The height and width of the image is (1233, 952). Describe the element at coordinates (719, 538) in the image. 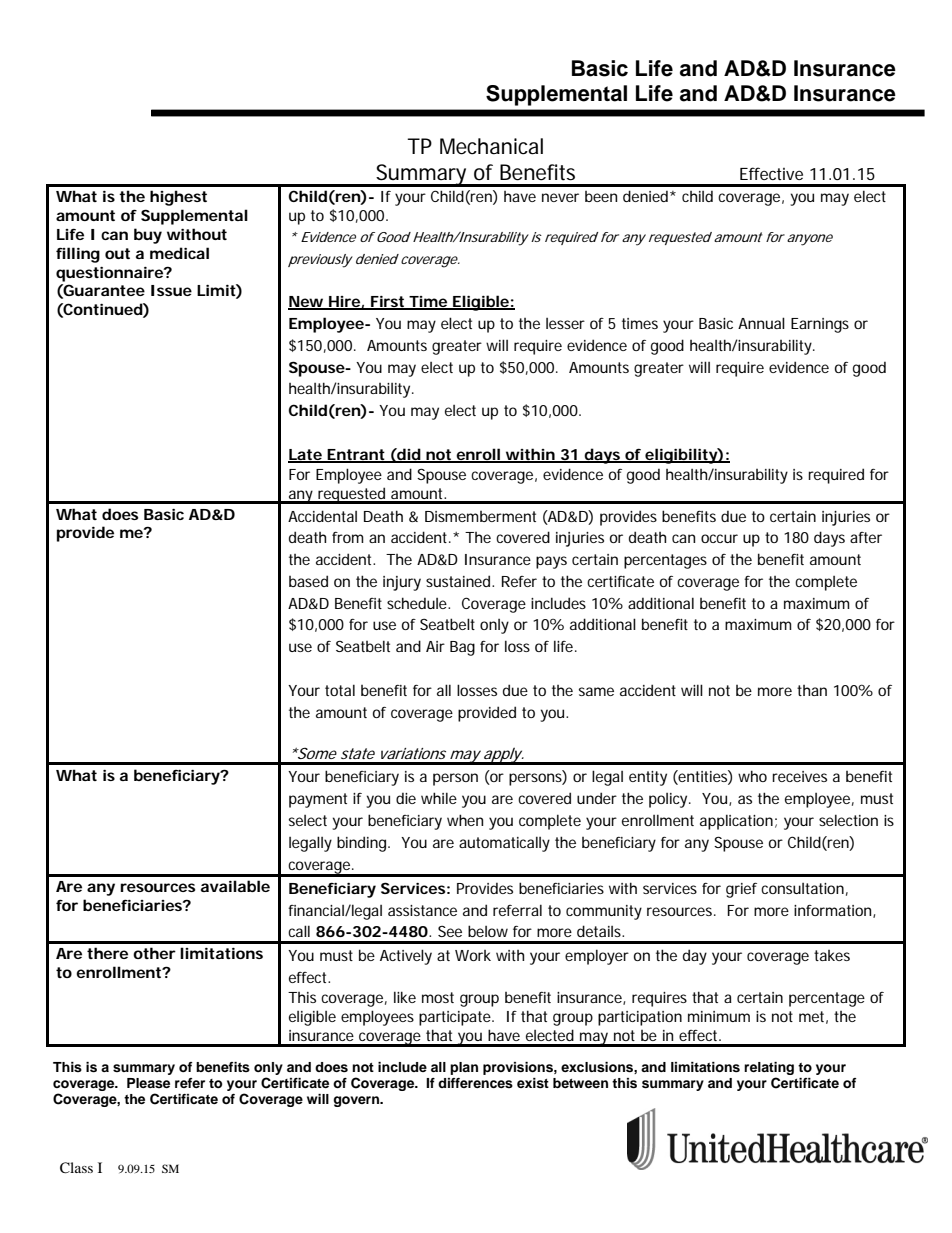

I see `occur` at that location.
